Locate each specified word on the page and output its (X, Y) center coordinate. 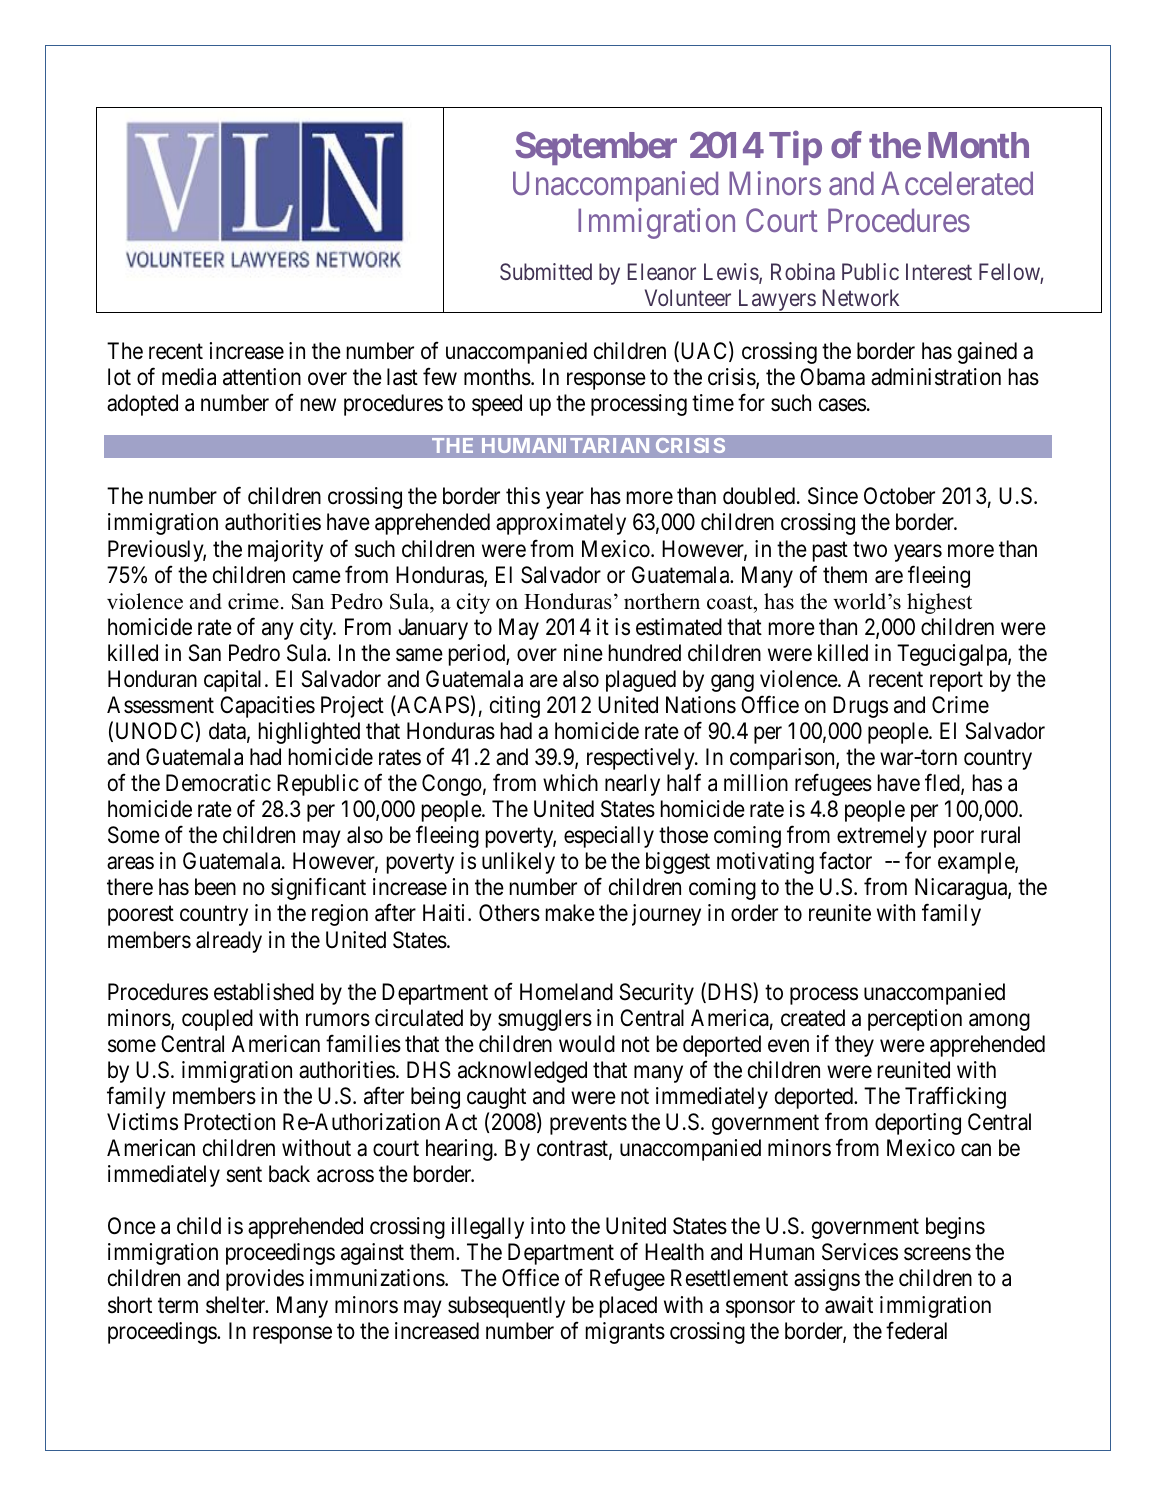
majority (285, 551)
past (830, 551)
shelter (237, 1305)
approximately (561, 524)
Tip (795, 148)
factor (845, 861)
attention (262, 377)
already (229, 942)
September (596, 148)
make (570, 913)
